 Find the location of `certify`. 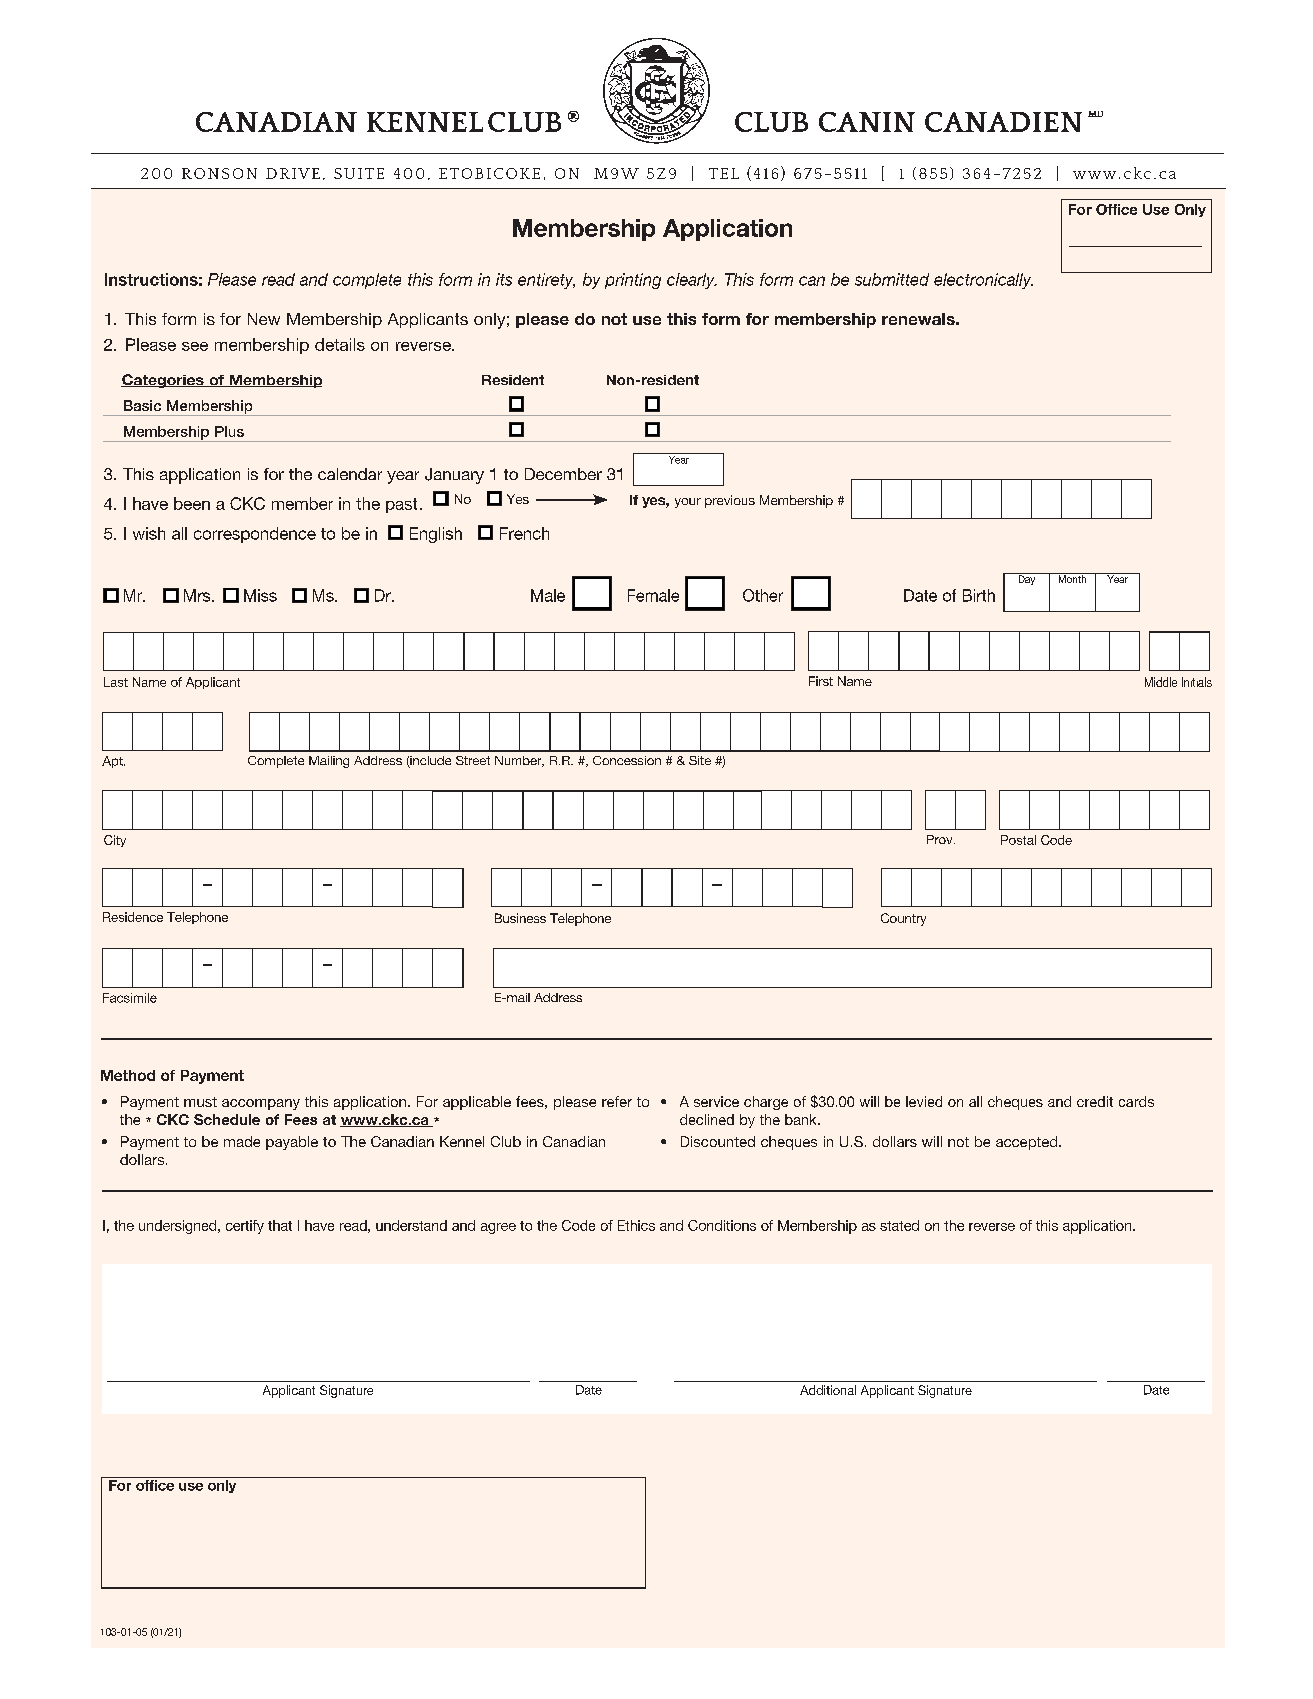

certify is located at coordinates (245, 1227).
